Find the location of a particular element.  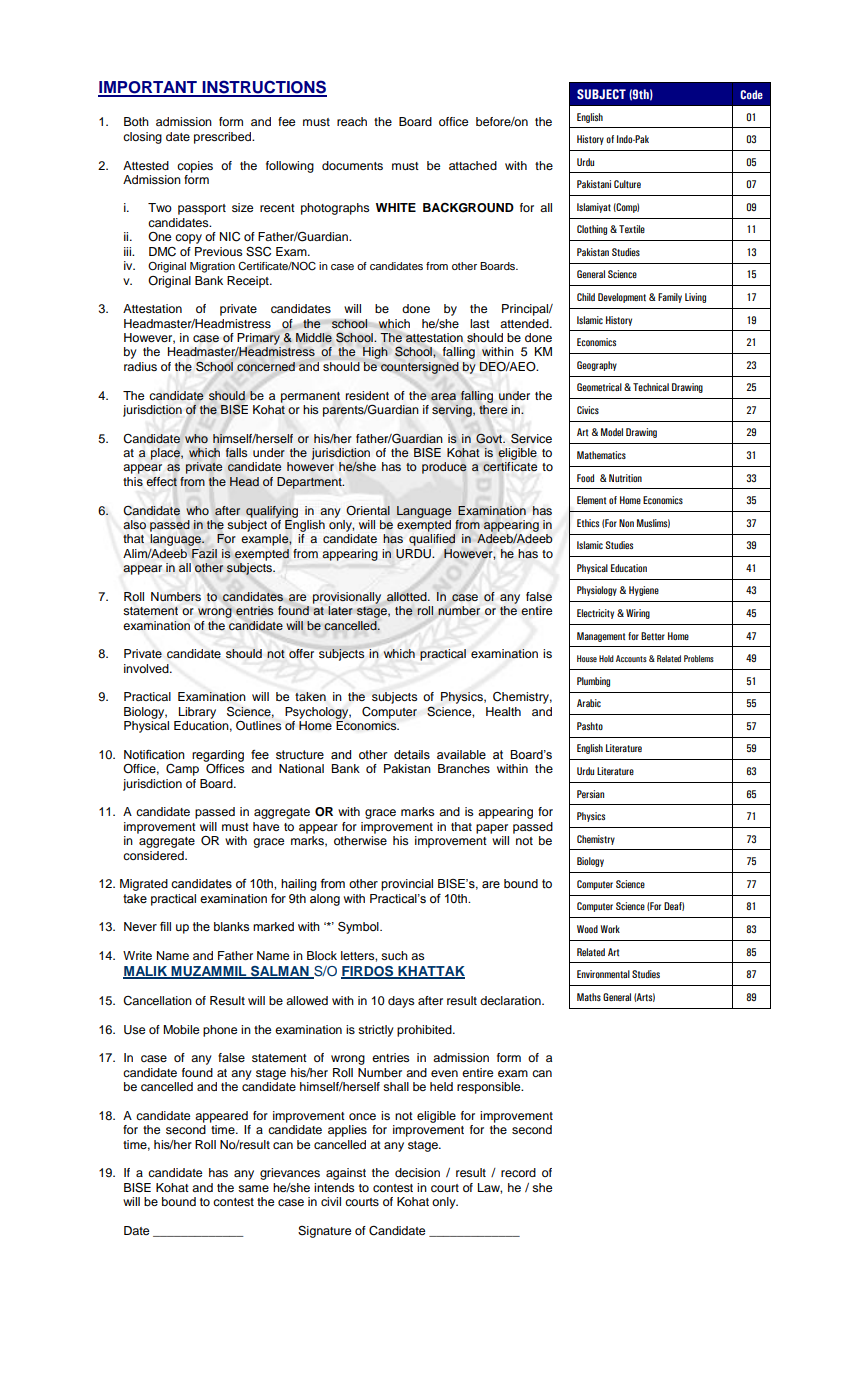

involved is located at coordinates (147, 668).
